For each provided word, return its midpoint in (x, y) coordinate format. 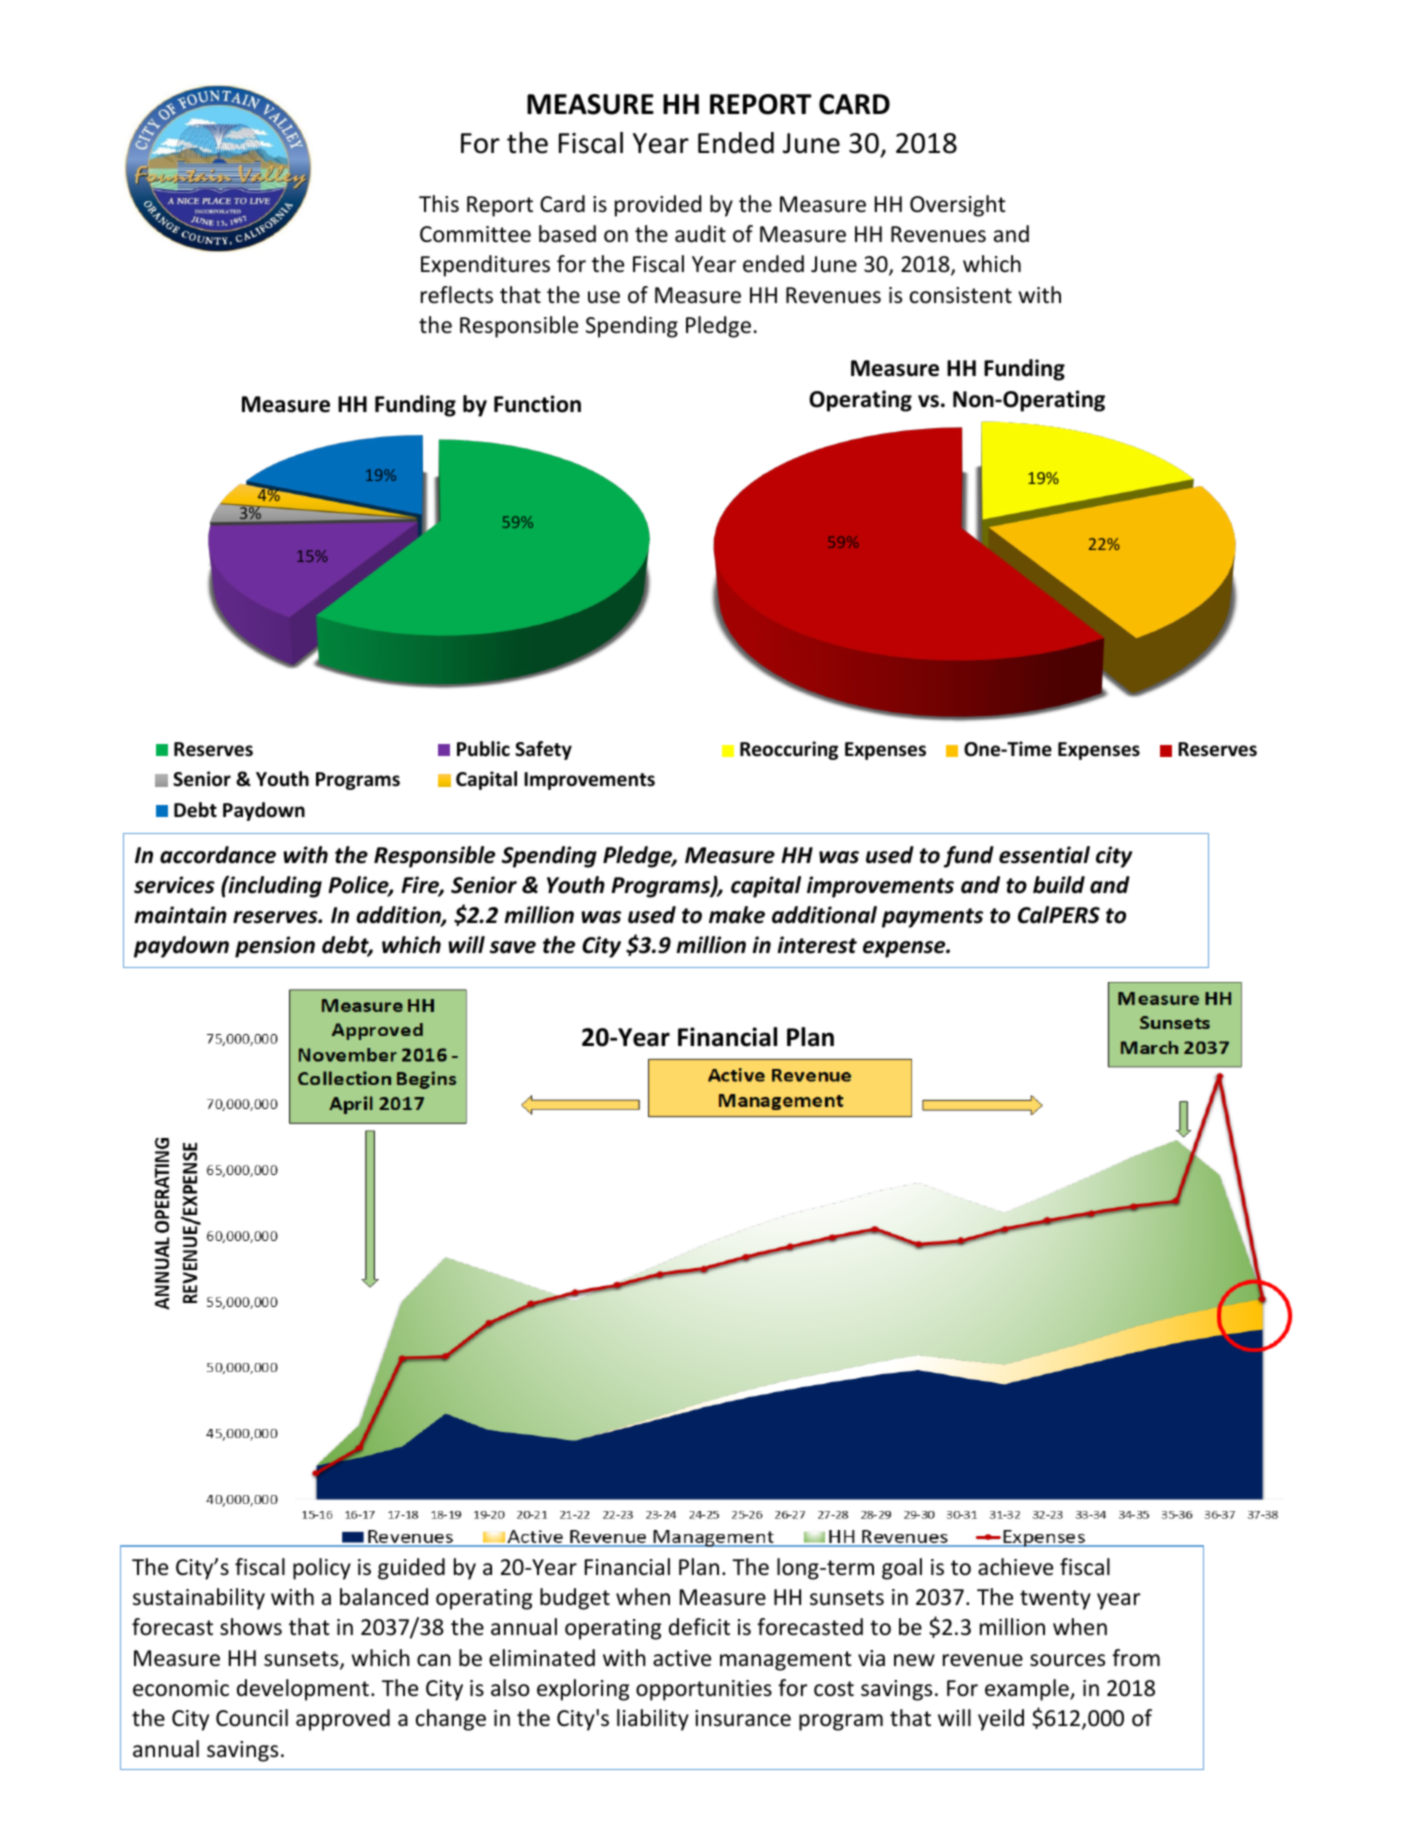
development (303, 1690)
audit (700, 234)
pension (275, 947)
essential (1044, 855)
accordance (218, 855)
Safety (543, 750)
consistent (961, 295)
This (439, 204)
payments (932, 918)
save (513, 947)
